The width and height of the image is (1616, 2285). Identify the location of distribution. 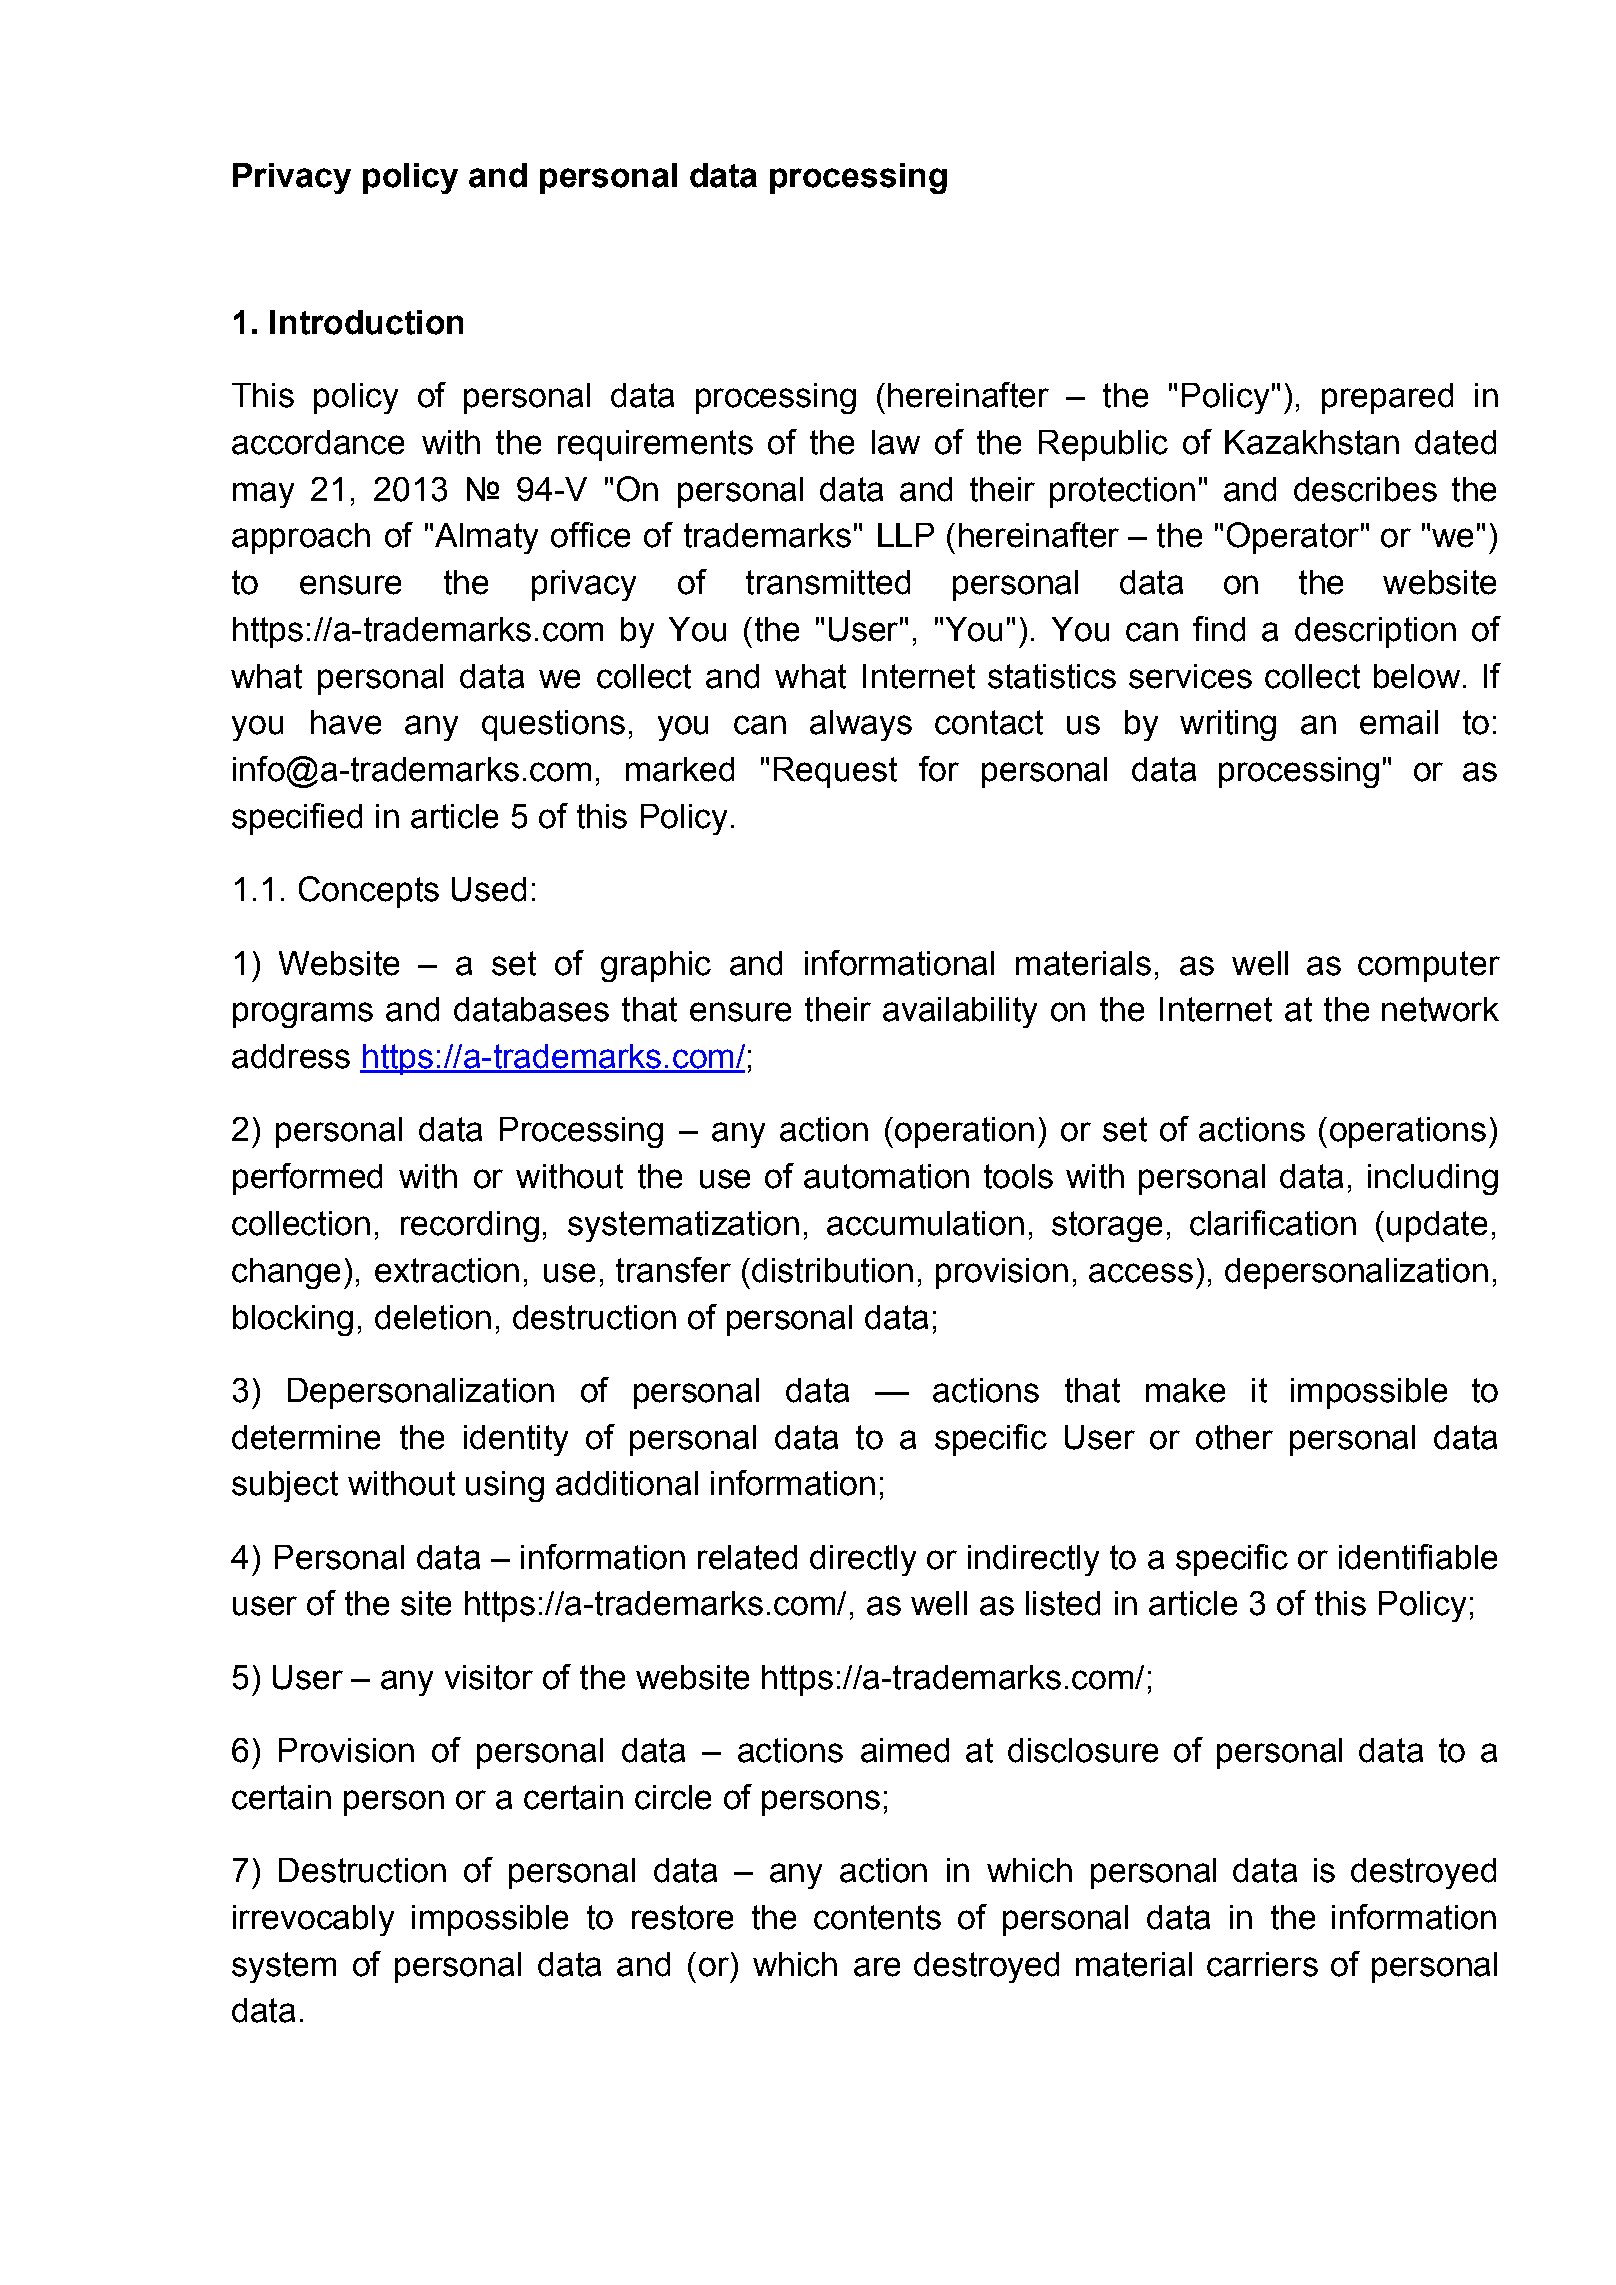
(832, 1270).
